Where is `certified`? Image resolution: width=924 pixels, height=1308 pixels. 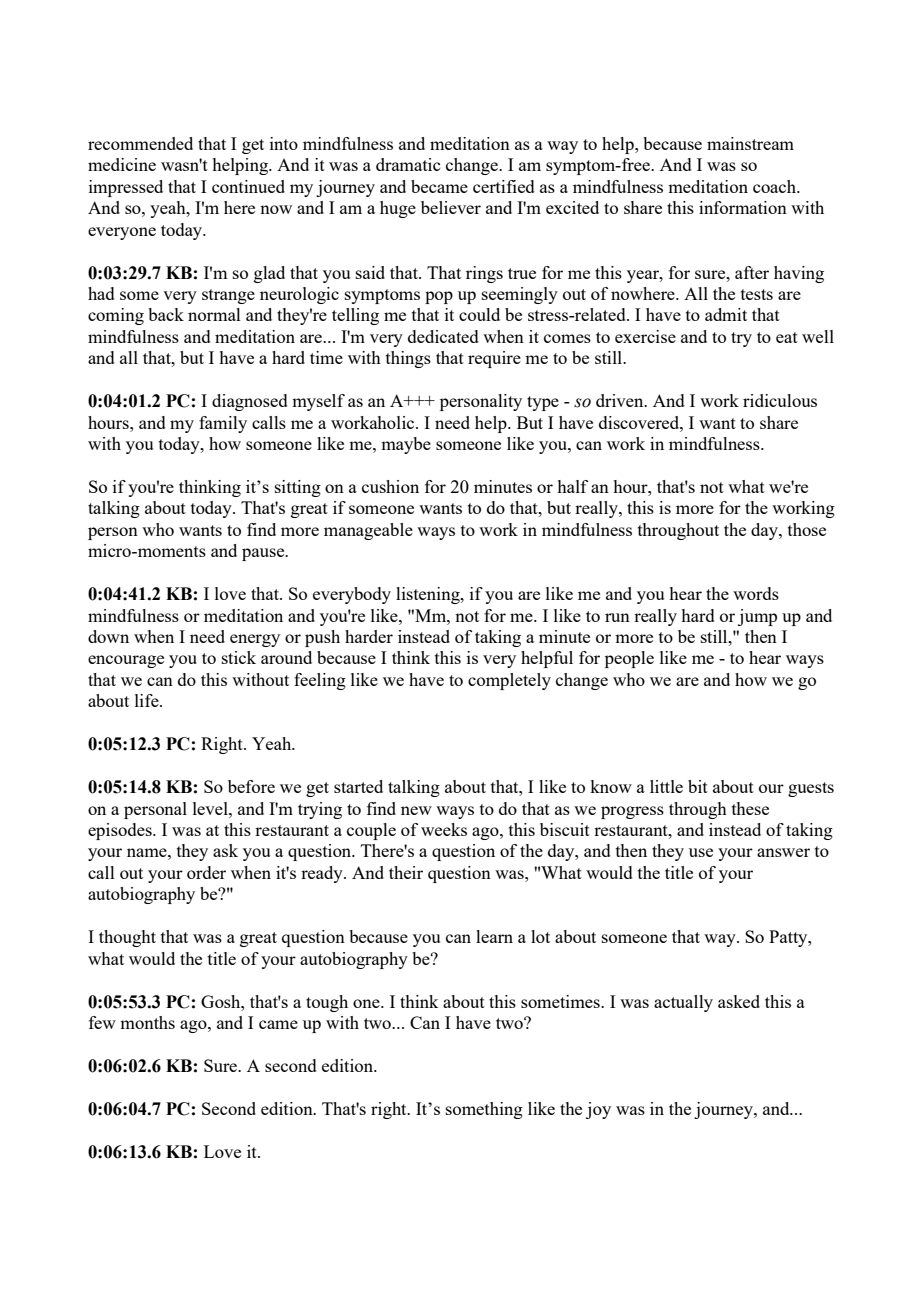
certified is located at coordinates (504, 186).
